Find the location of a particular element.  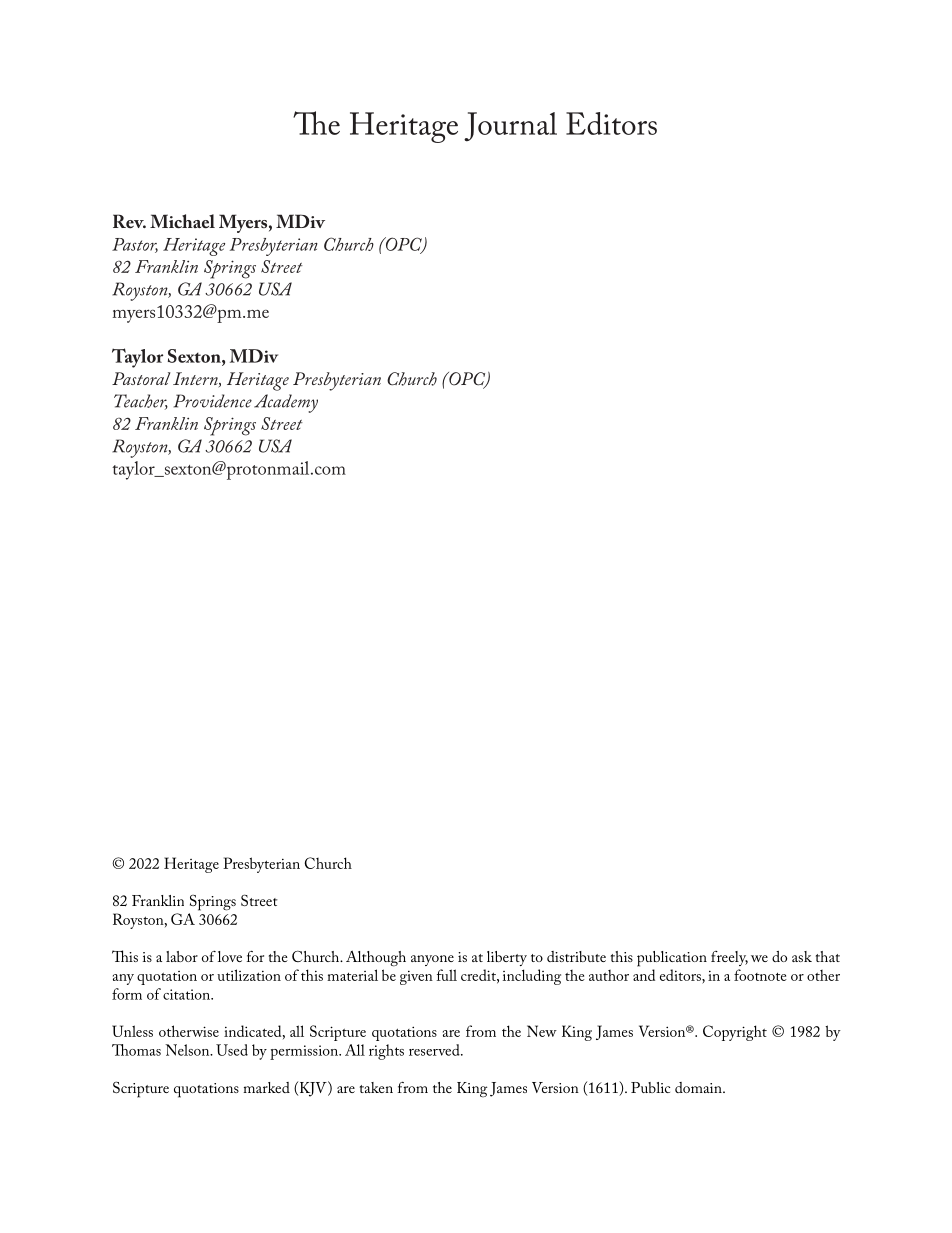

Providence is located at coordinates (213, 401).
